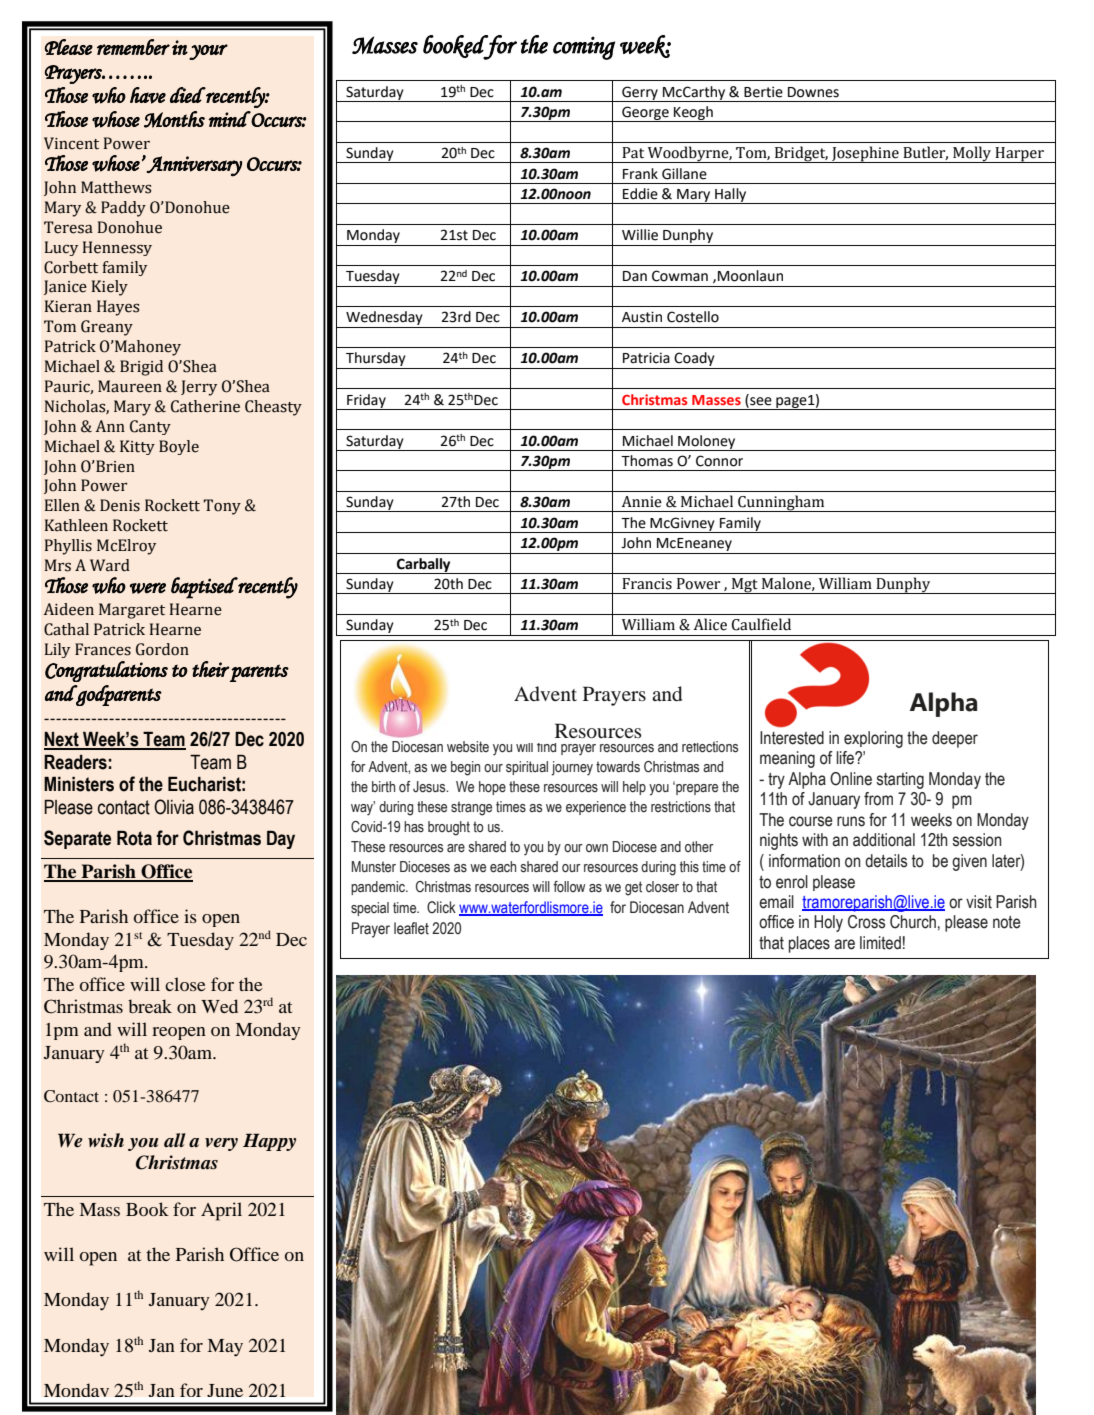 The image size is (1094, 1415). I want to click on limited, so click(880, 943).
